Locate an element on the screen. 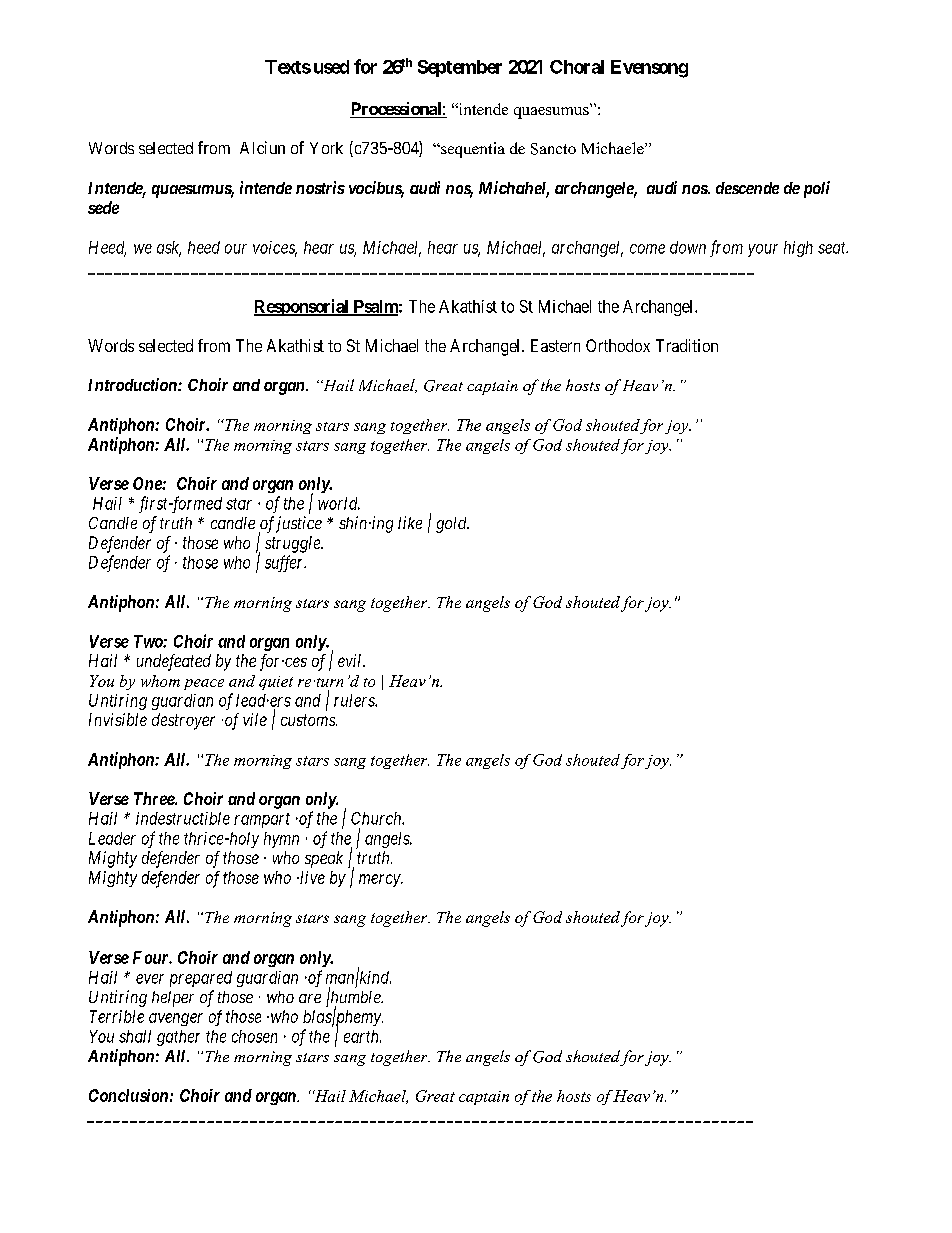 The image size is (952, 1233). Tradition is located at coordinates (687, 345).
